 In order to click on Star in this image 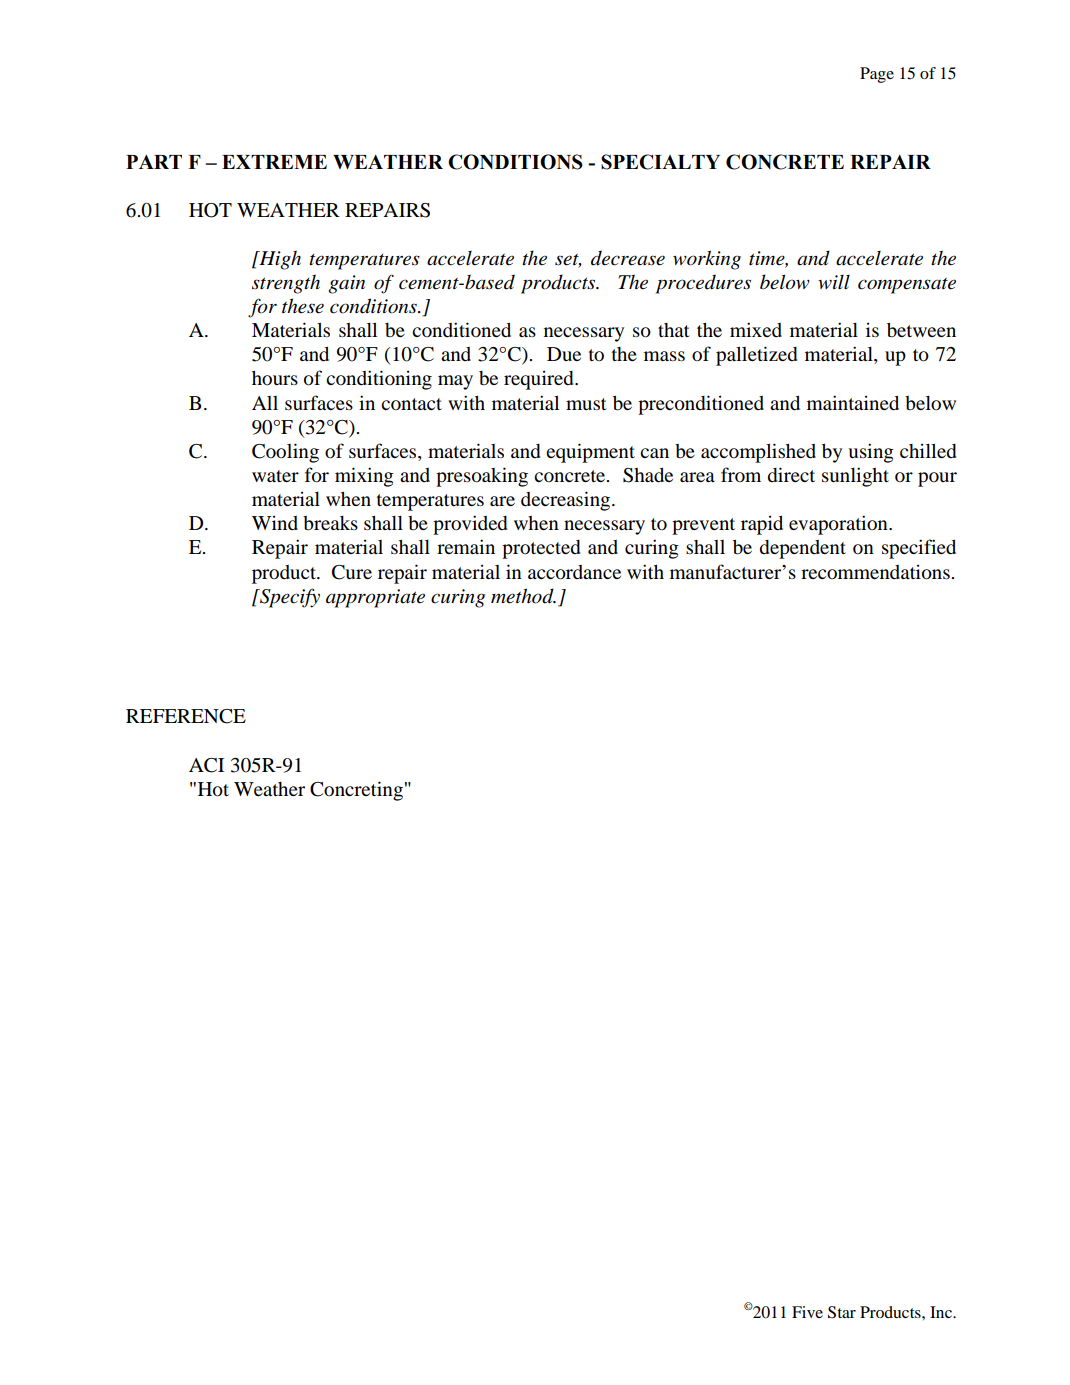, I will do `click(842, 1312)`.
